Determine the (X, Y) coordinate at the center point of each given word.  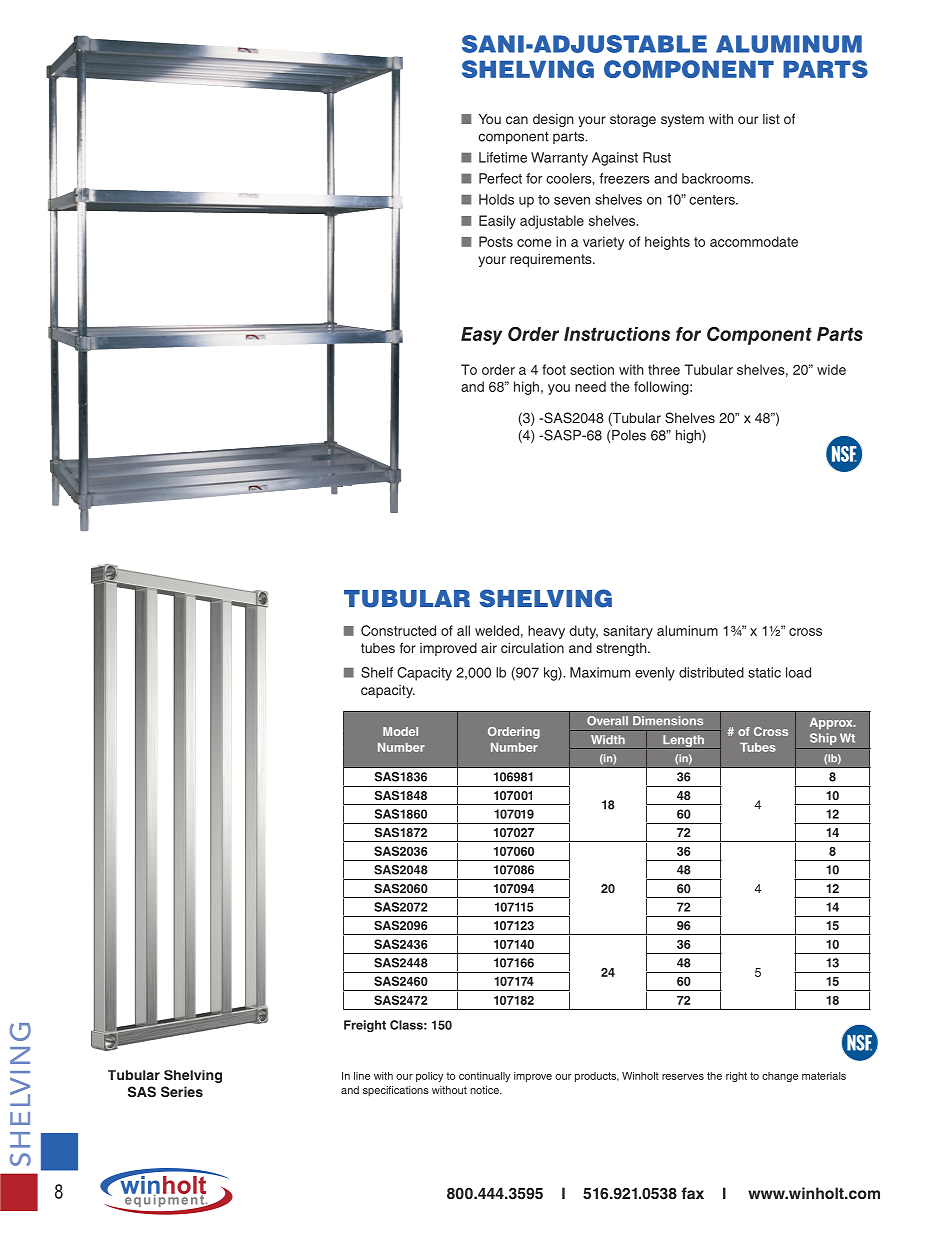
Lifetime (503, 157)
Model (400, 731)
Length (683, 742)
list (771, 119)
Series (182, 1092)
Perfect (500, 178)
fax (692, 1193)
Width (608, 739)
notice (485, 1090)
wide (831, 369)
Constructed (398, 630)
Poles (629, 435)
